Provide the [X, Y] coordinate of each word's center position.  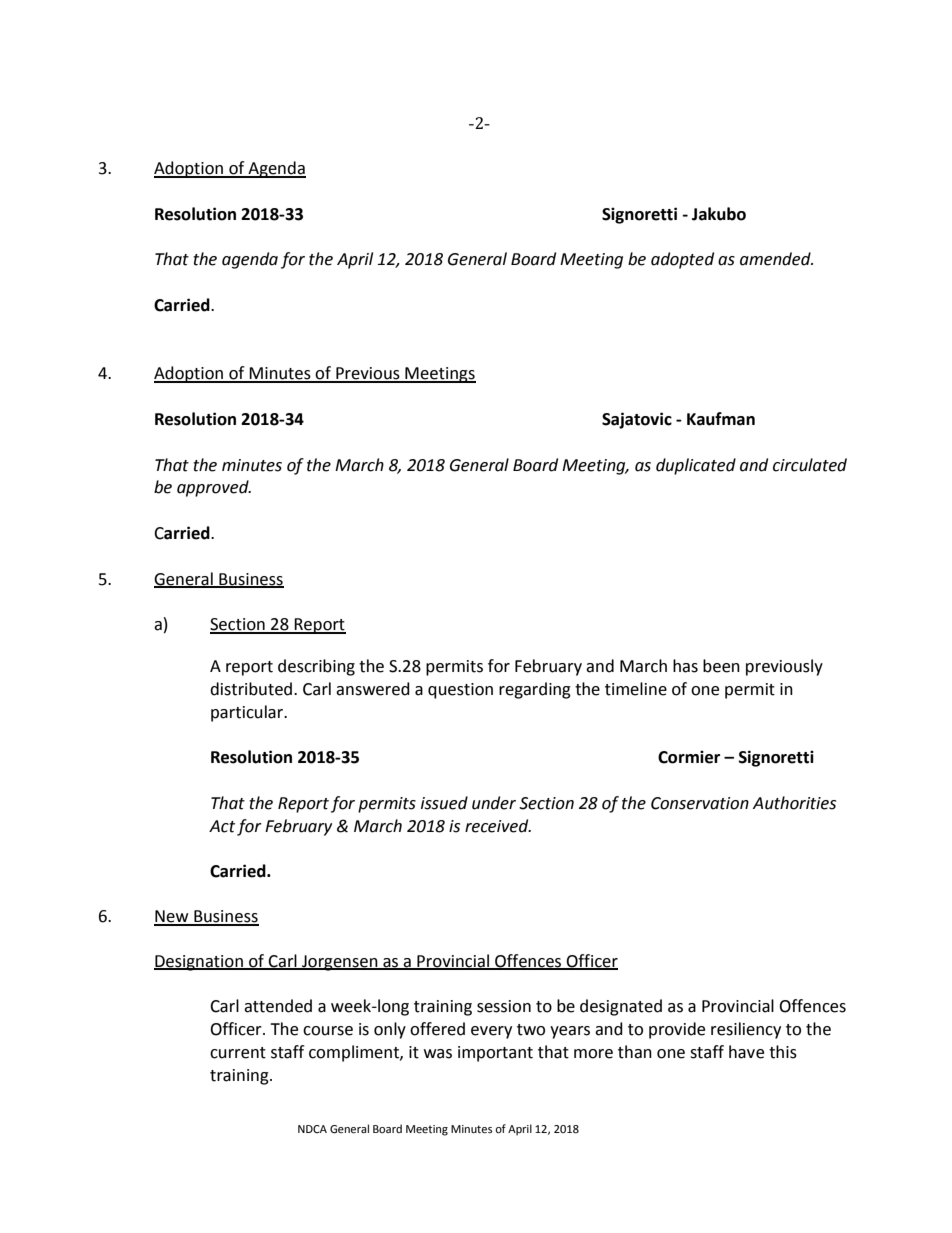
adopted [682, 260]
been [721, 666]
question [460, 691]
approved [214, 488]
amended [776, 259]
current [238, 1053]
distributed [252, 689]
